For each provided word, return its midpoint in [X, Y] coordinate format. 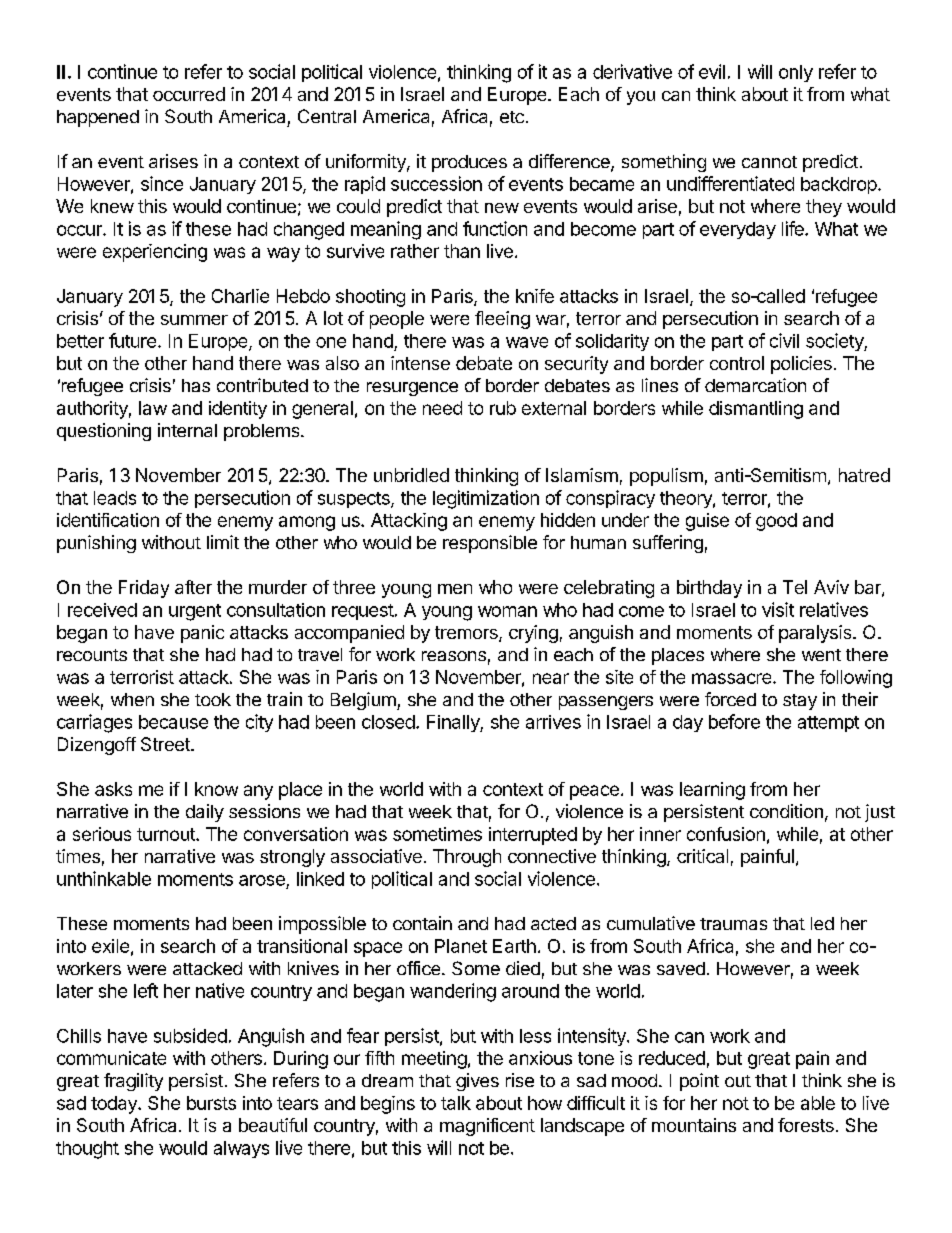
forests [806, 1125]
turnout [167, 834]
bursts [211, 1103]
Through [467, 858]
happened [98, 118]
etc [512, 117]
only [796, 73]
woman [507, 611]
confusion [726, 834]
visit [778, 609]
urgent [195, 612]
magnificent [487, 1127]
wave [527, 342]
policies [801, 365]
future [132, 340]
